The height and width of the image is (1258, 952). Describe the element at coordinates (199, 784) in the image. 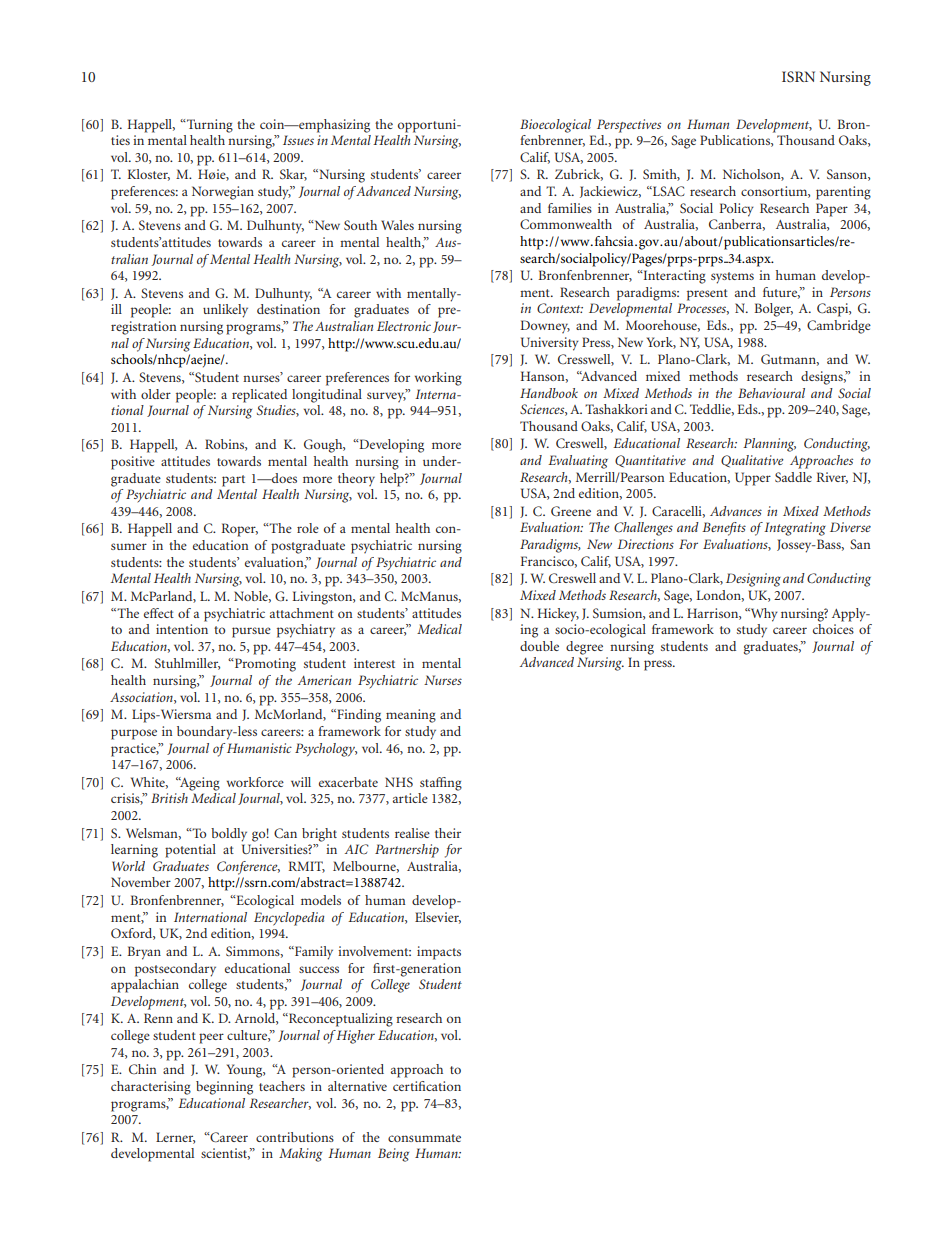

I see `Ageing` at that location.
